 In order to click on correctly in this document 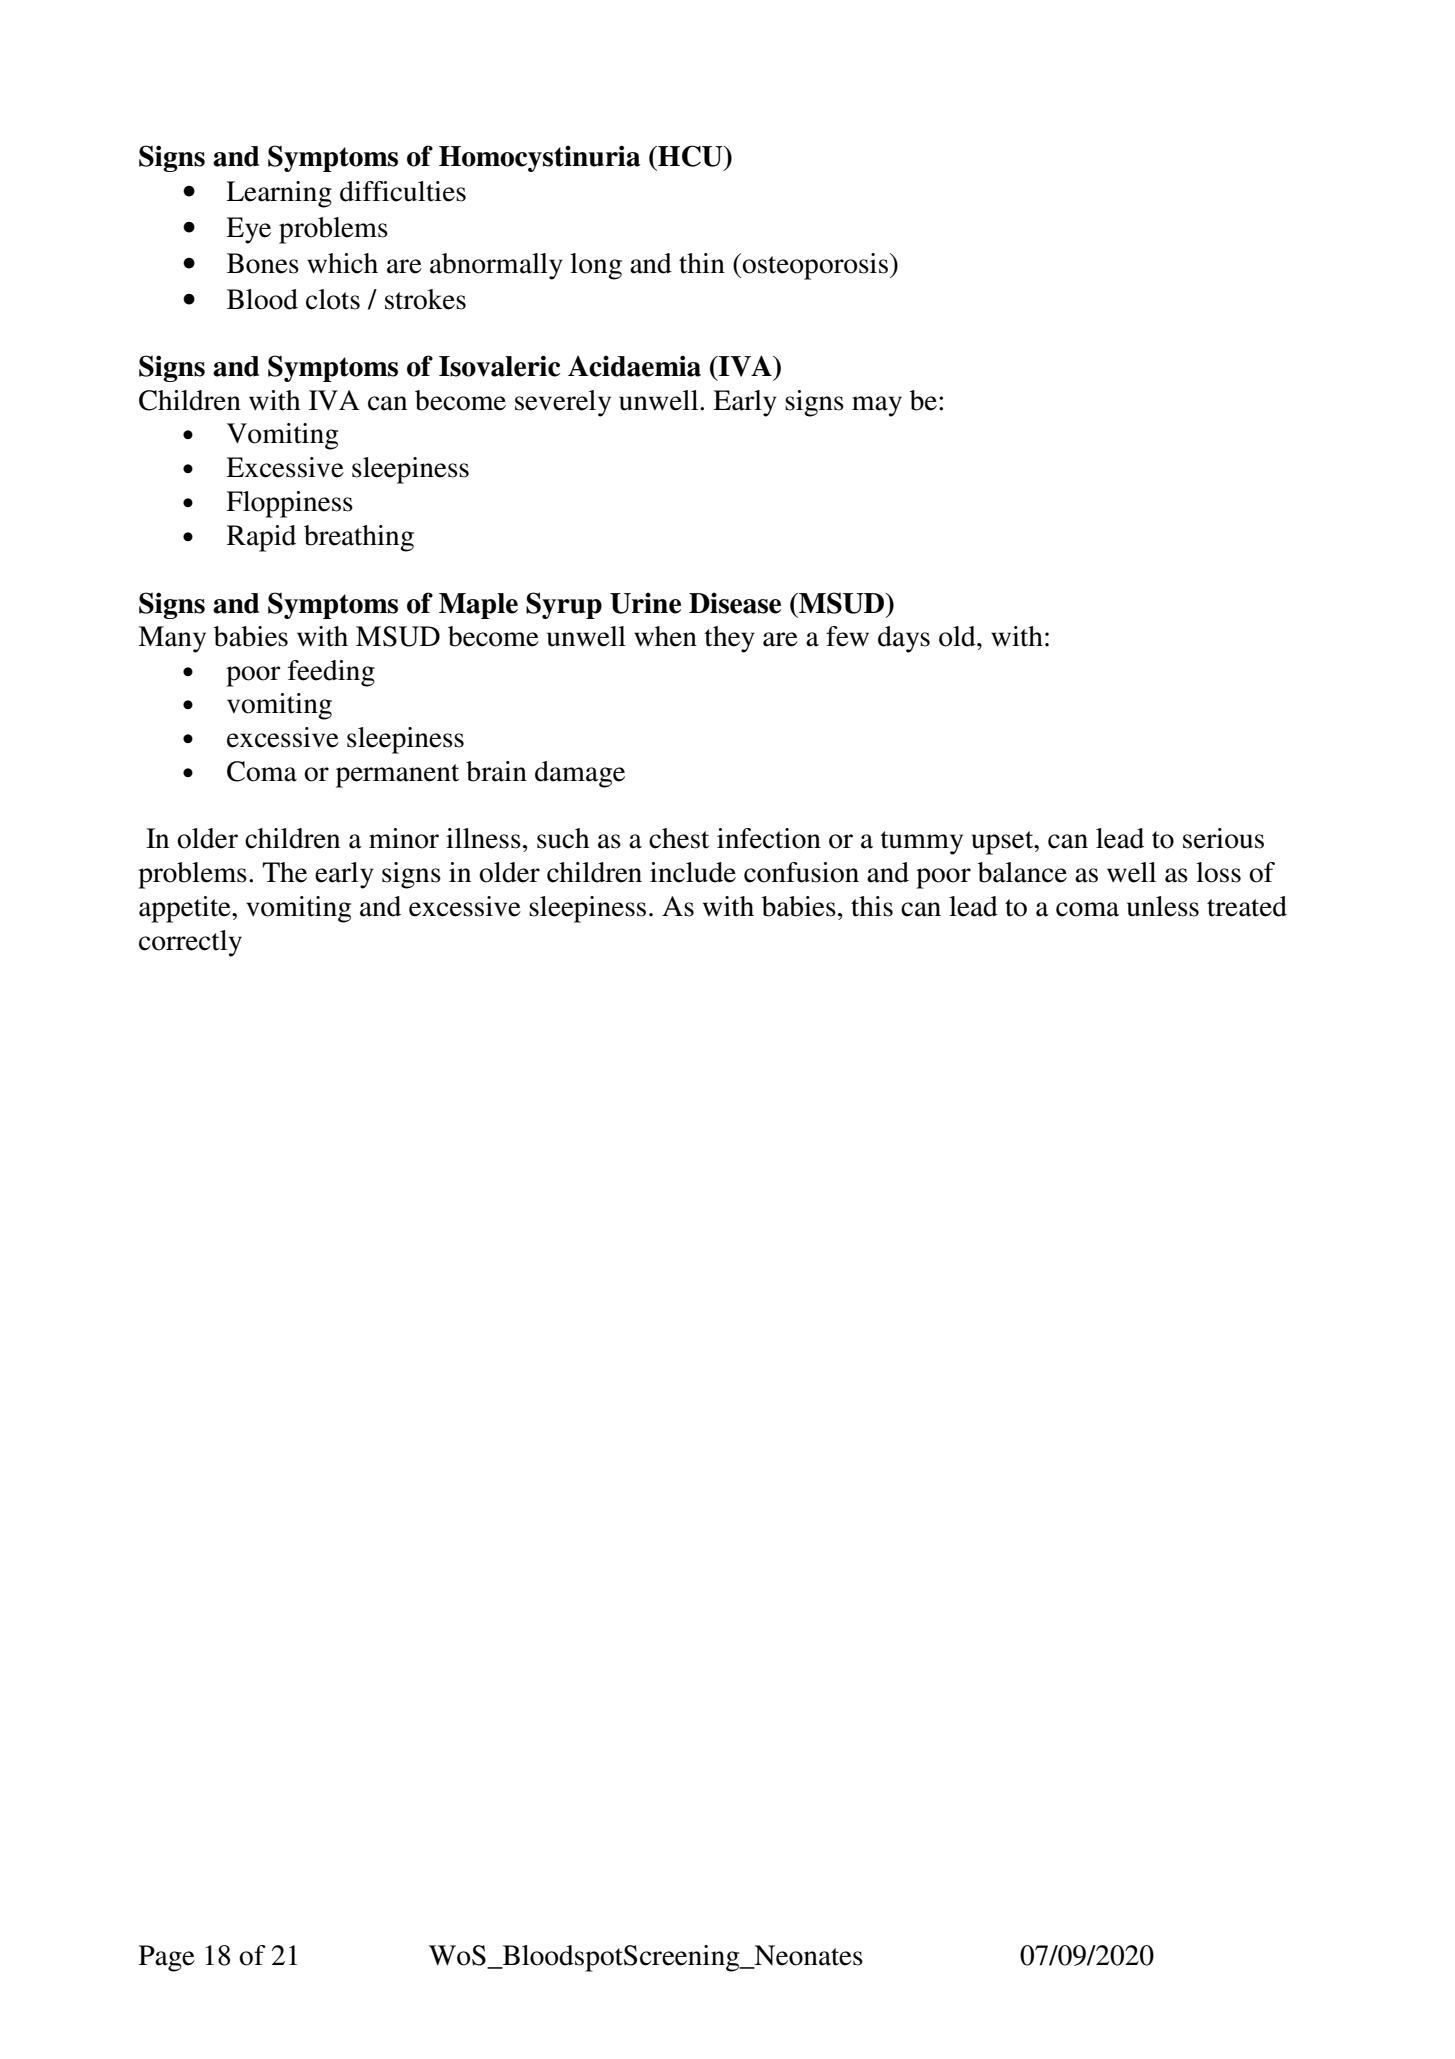, I will do `click(190, 943)`.
